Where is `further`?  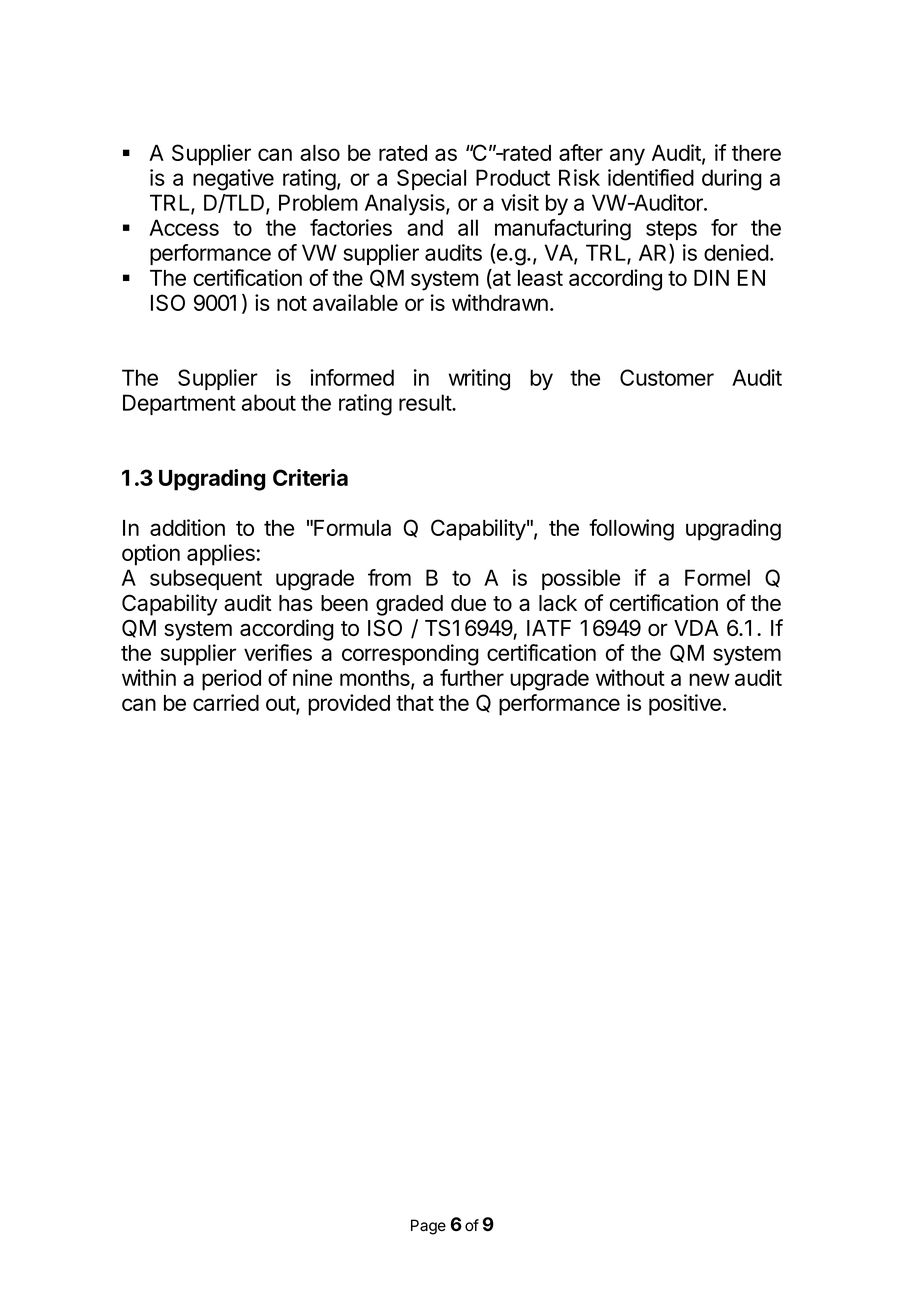 further is located at coordinates (472, 677).
